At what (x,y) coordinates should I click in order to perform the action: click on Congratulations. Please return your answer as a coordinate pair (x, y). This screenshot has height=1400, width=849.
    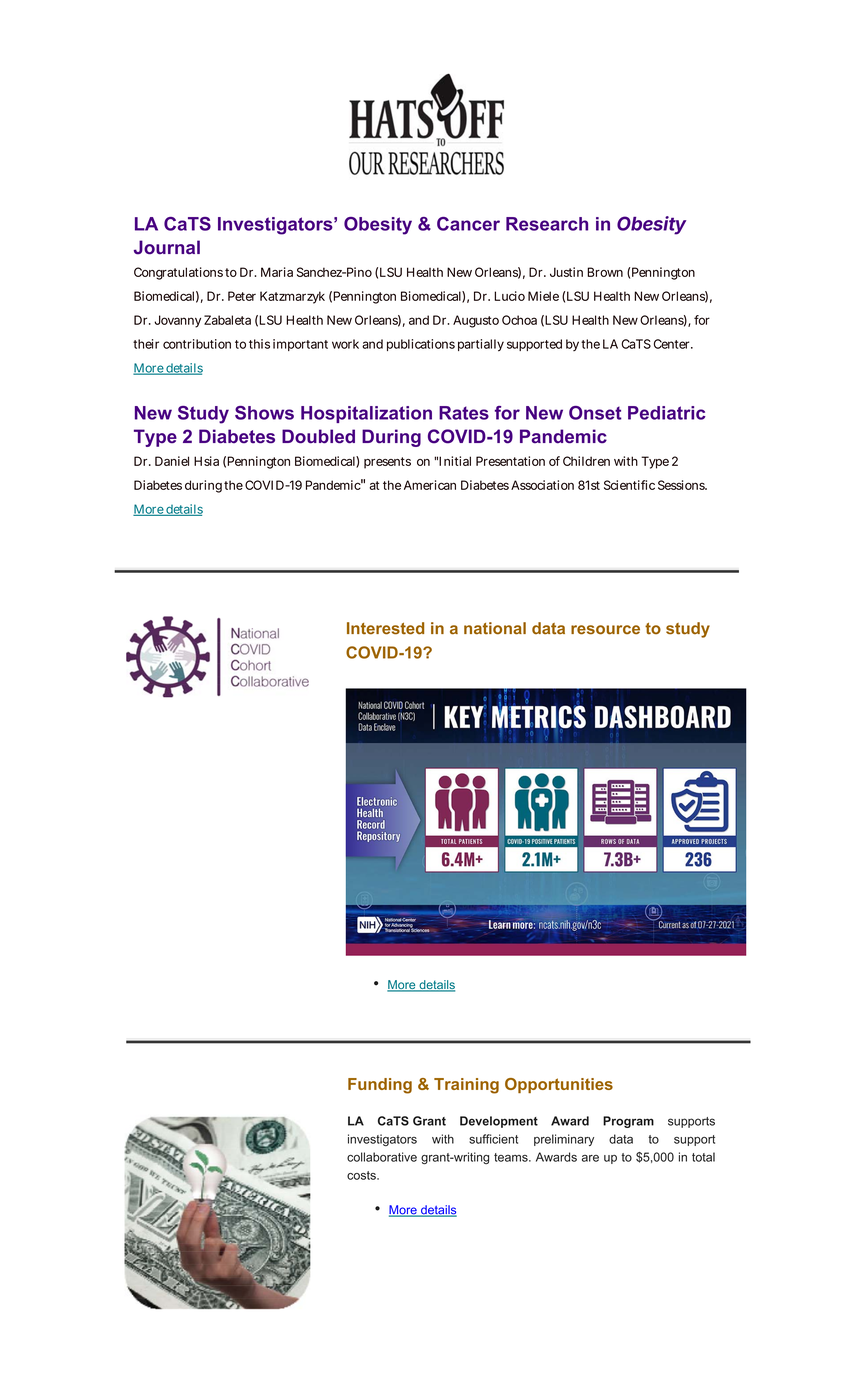
    Looking at the image, I should click on (178, 273).
